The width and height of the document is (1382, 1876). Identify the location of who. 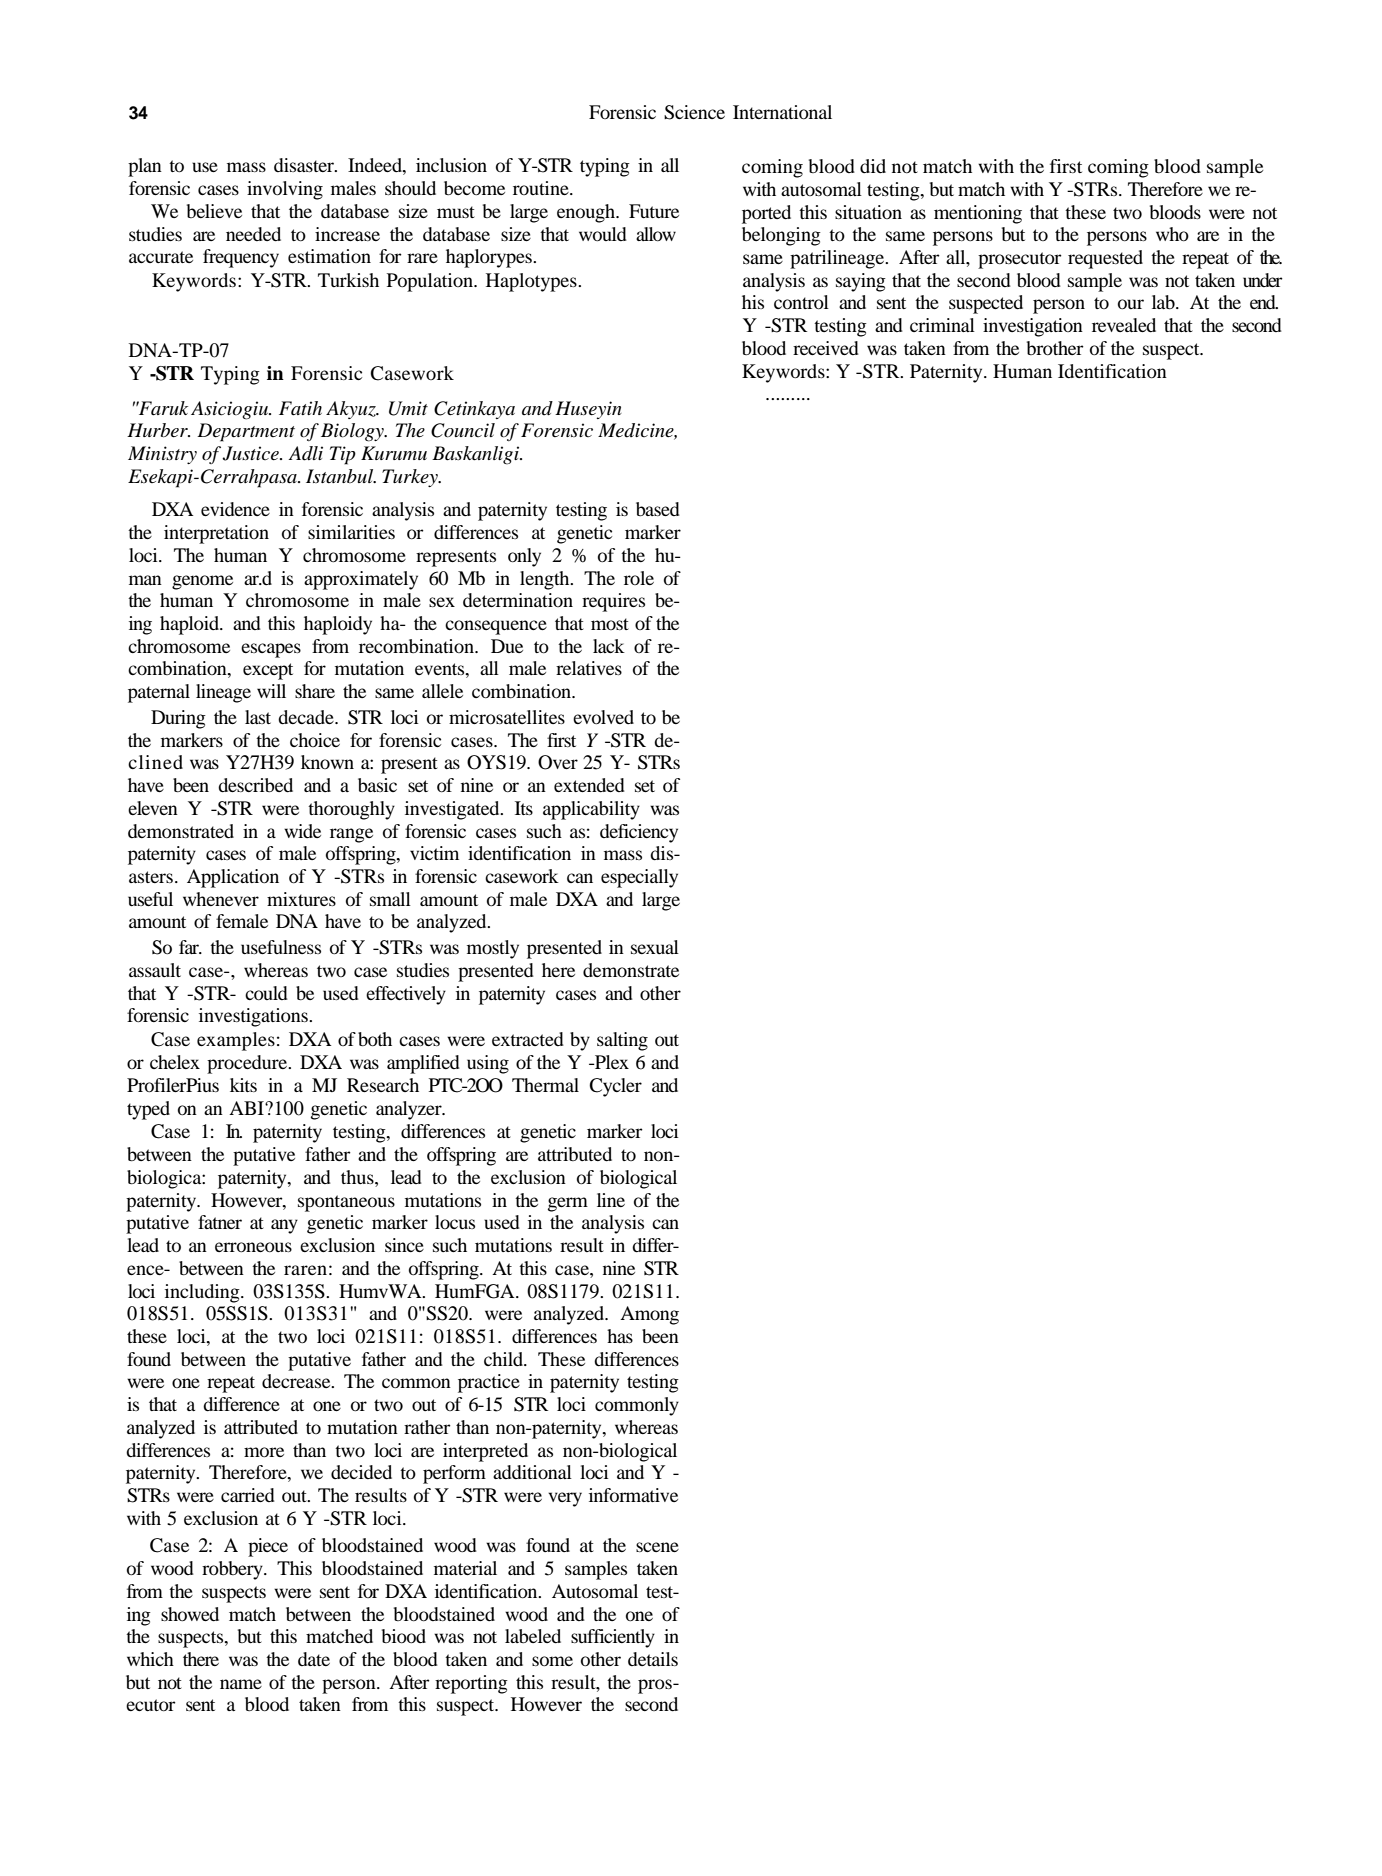
(1172, 234).
